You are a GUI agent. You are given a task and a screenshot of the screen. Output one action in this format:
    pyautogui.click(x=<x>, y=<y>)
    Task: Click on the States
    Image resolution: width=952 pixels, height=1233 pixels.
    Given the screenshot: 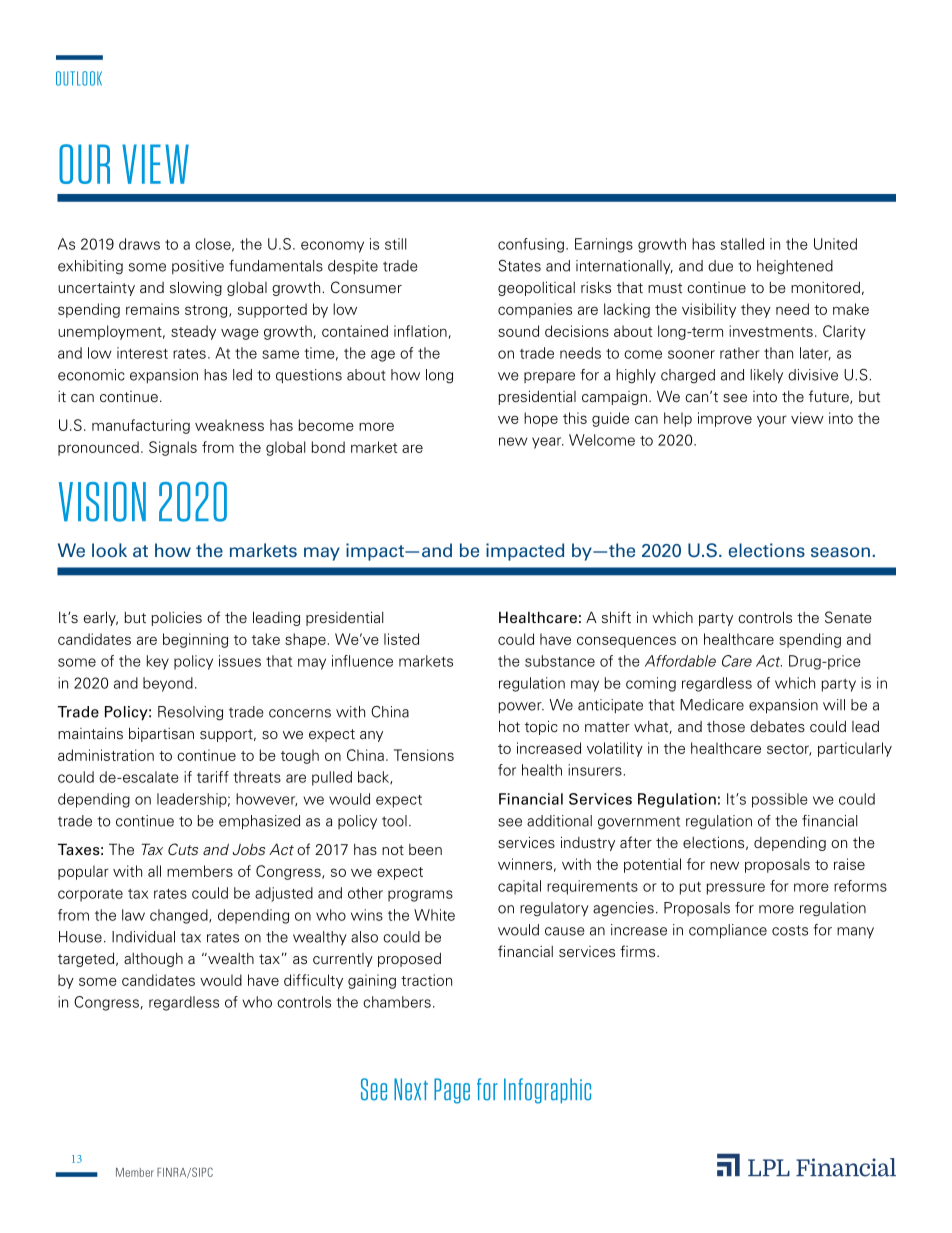 What is the action you would take?
    pyautogui.click(x=520, y=266)
